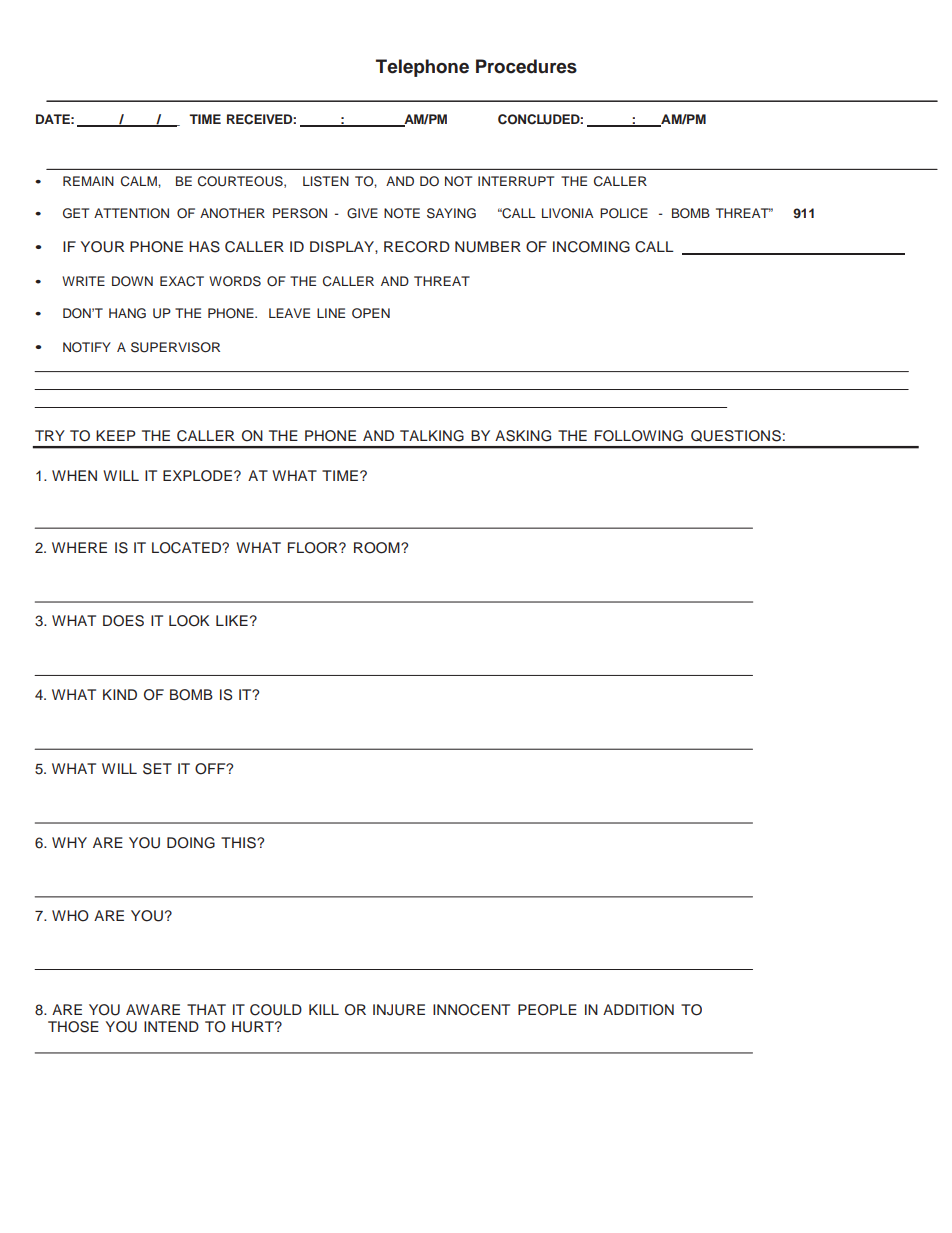  Describe the element at coordinates (153, 1009) in the screenshot. I see `AWARE` at that location.
